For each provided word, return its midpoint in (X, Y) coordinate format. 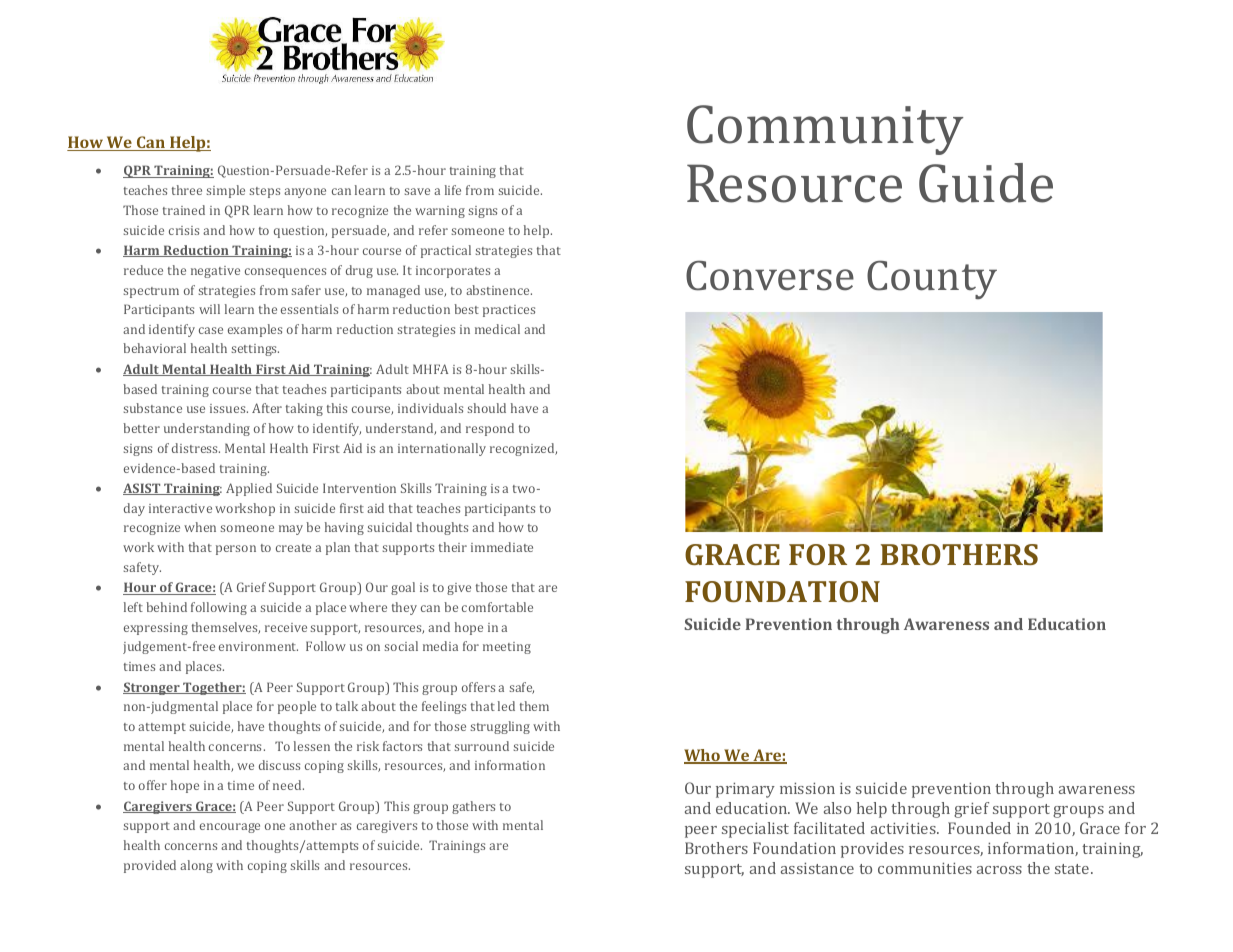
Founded (979, 828)
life (453, 190)
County (932, 279)
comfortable (497, 607)
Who (703, 756)
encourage (230, 828)
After (267, 408)
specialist (755, 830)
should (486, 408)
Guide (986, 183)
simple (225, 191)
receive (286, 627)
